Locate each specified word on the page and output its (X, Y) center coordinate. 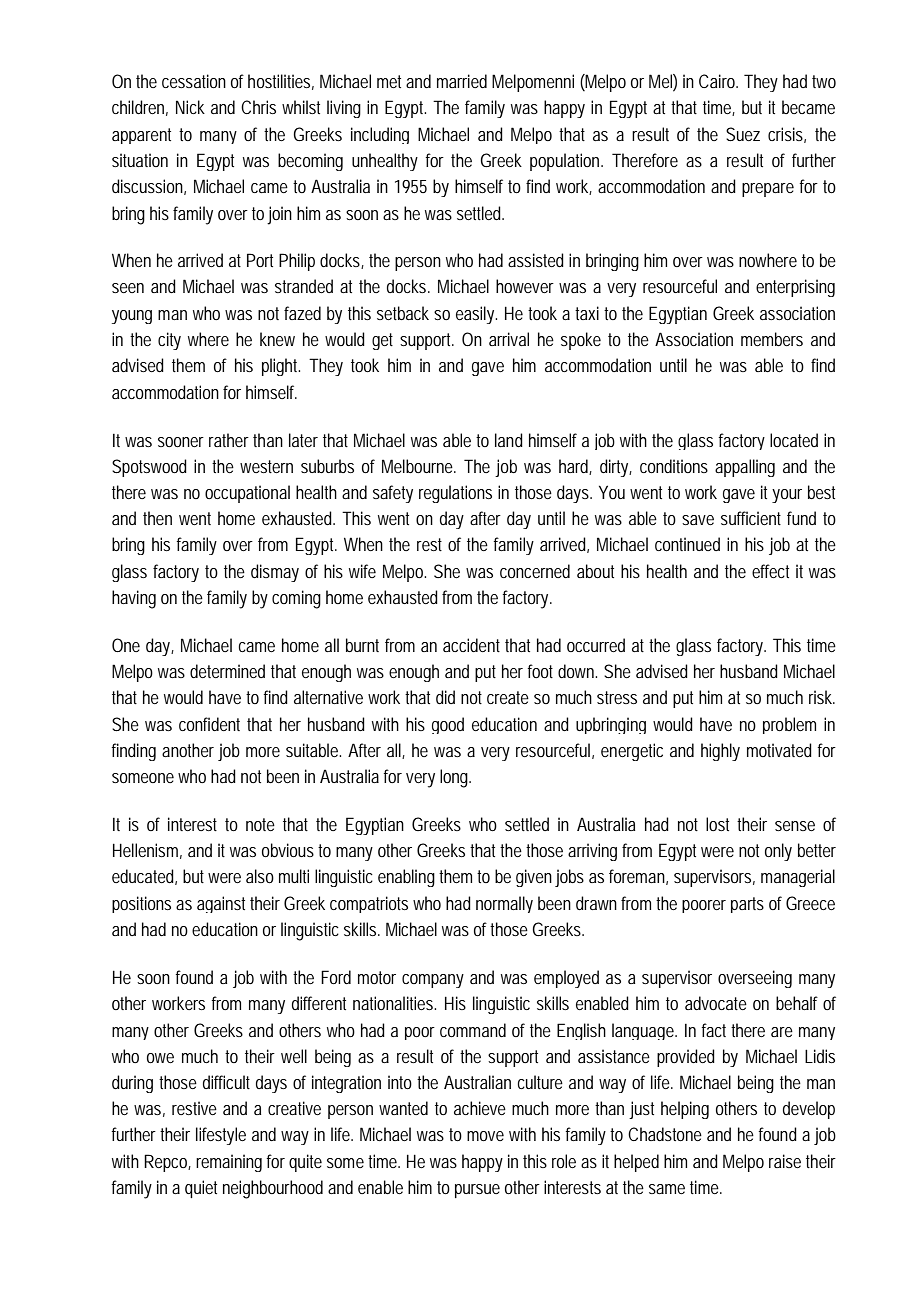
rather (229, 440)
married (462, 81)
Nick (190, 107)
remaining (229, 1163)
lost (717, 824)
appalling (745, 468)
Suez (743, 134)
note (260, 824)
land (509, 440)
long (454, 778)
